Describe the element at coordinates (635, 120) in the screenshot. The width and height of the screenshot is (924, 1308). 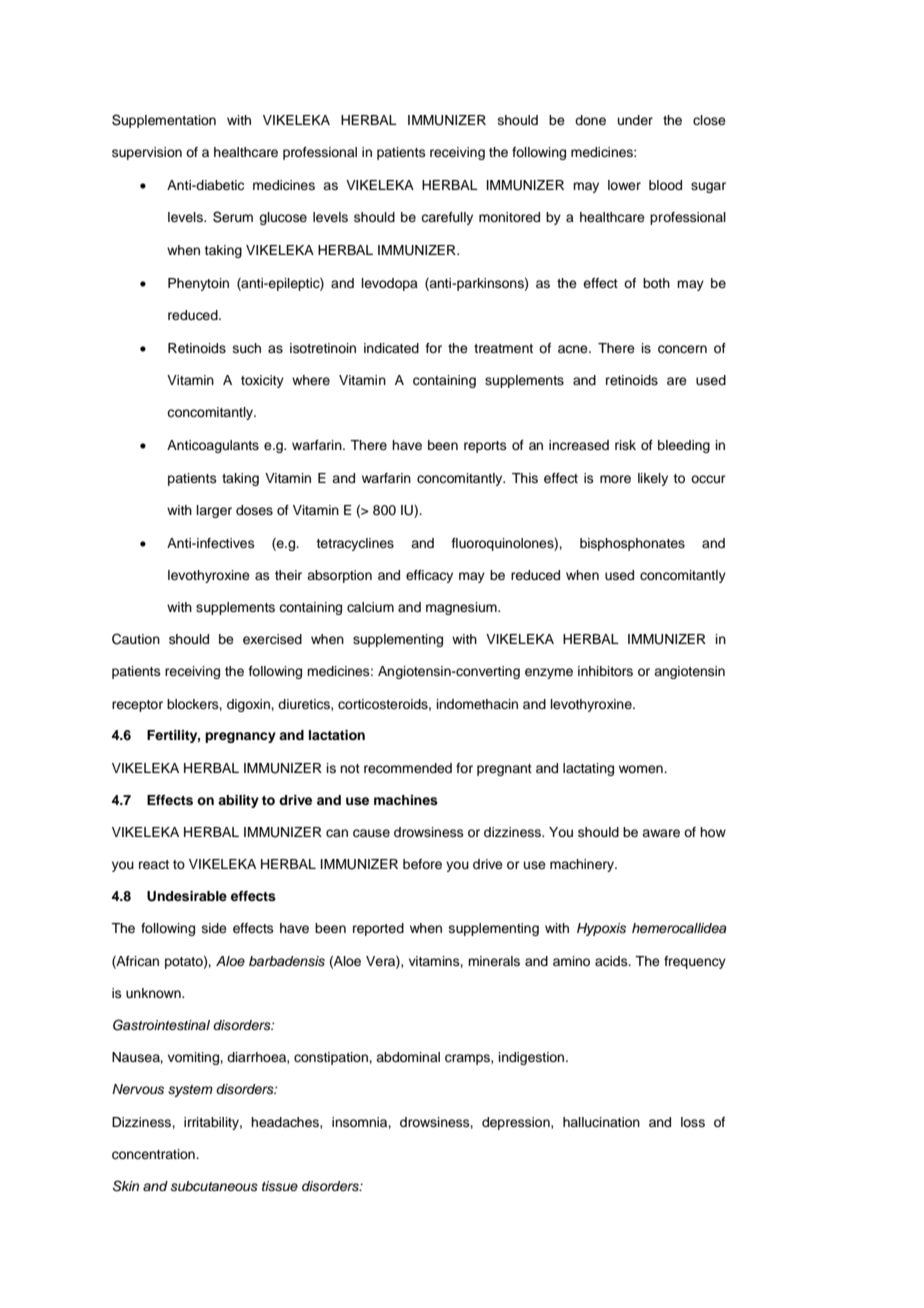
I see `under` at that location.
